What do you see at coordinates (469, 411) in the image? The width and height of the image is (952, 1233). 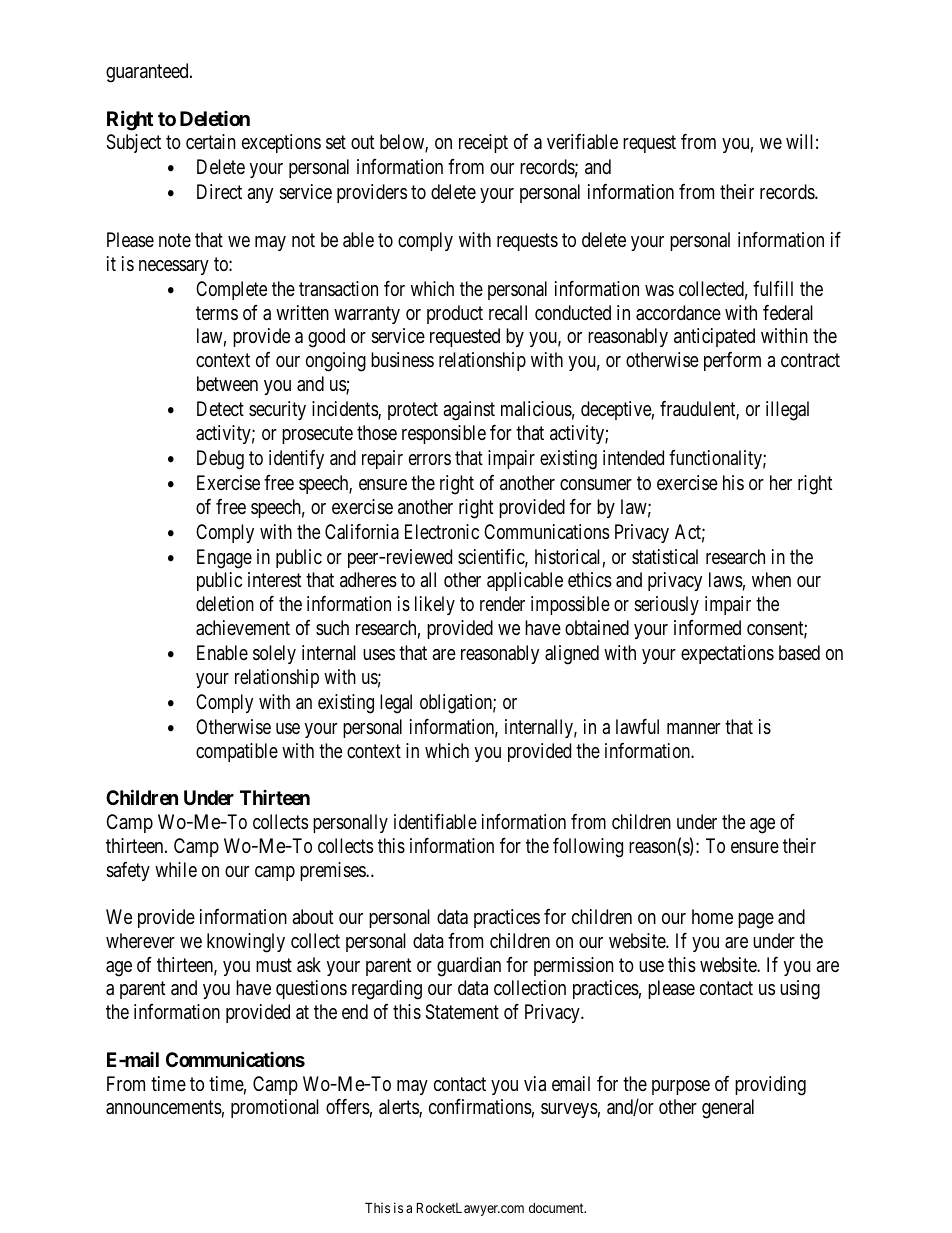 I see `against` at bounding box center [469, 411].
